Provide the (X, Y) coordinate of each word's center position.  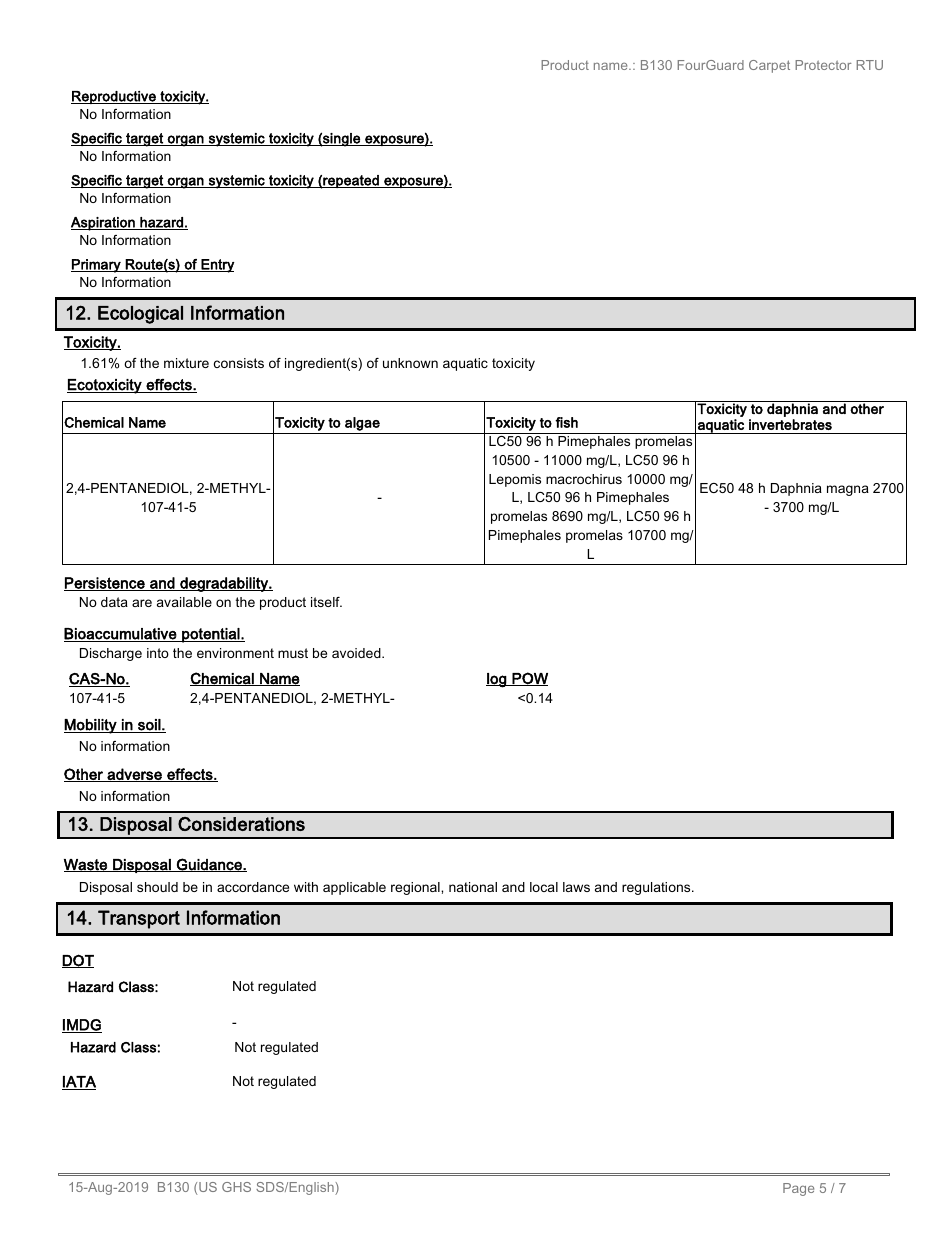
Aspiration (104, 224)
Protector (823, 65)
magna (848, 490)
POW (529, 679)
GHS (236, 1187)
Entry (217, 266)
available (184, 602)
